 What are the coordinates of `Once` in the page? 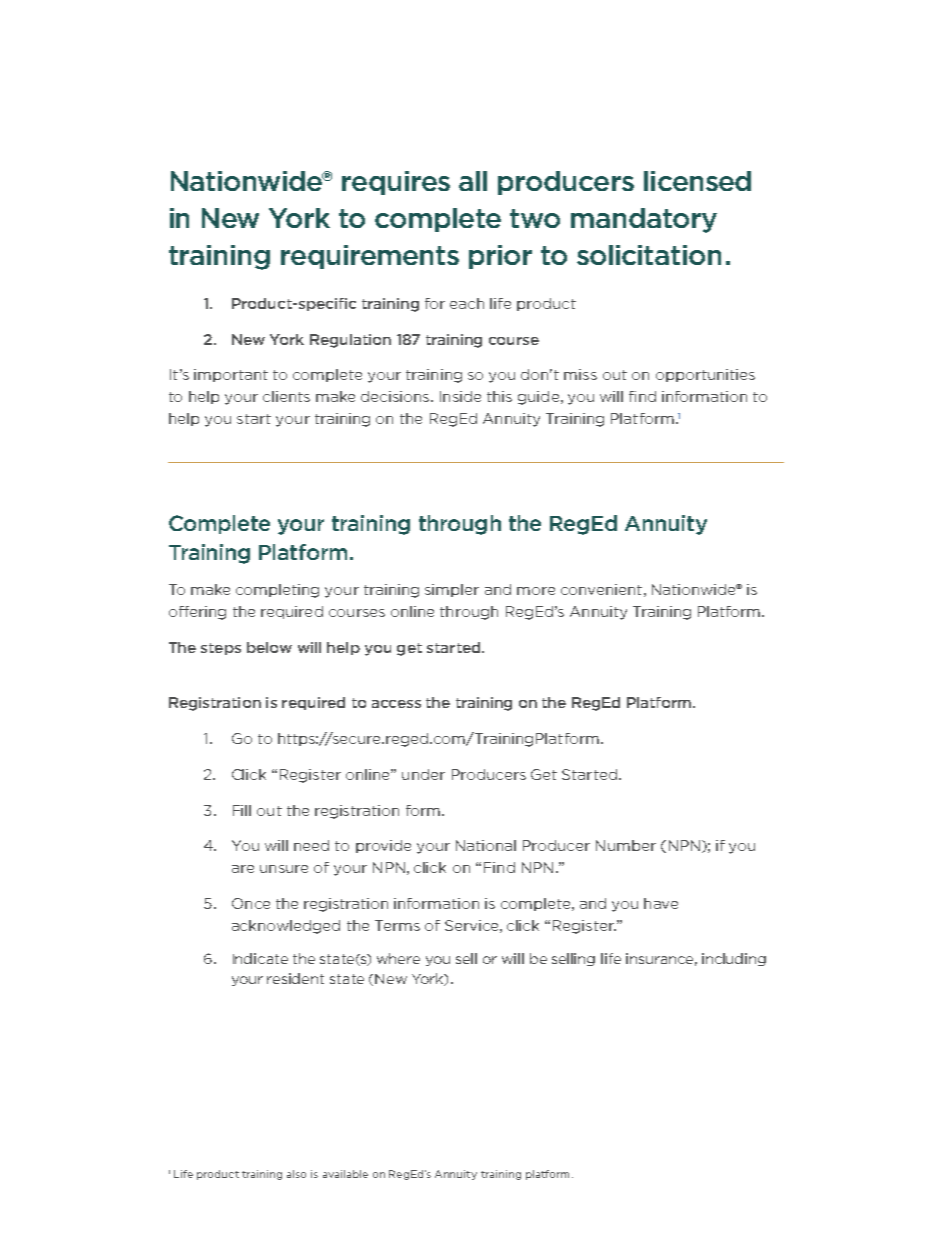 It's located at (251, 903).
